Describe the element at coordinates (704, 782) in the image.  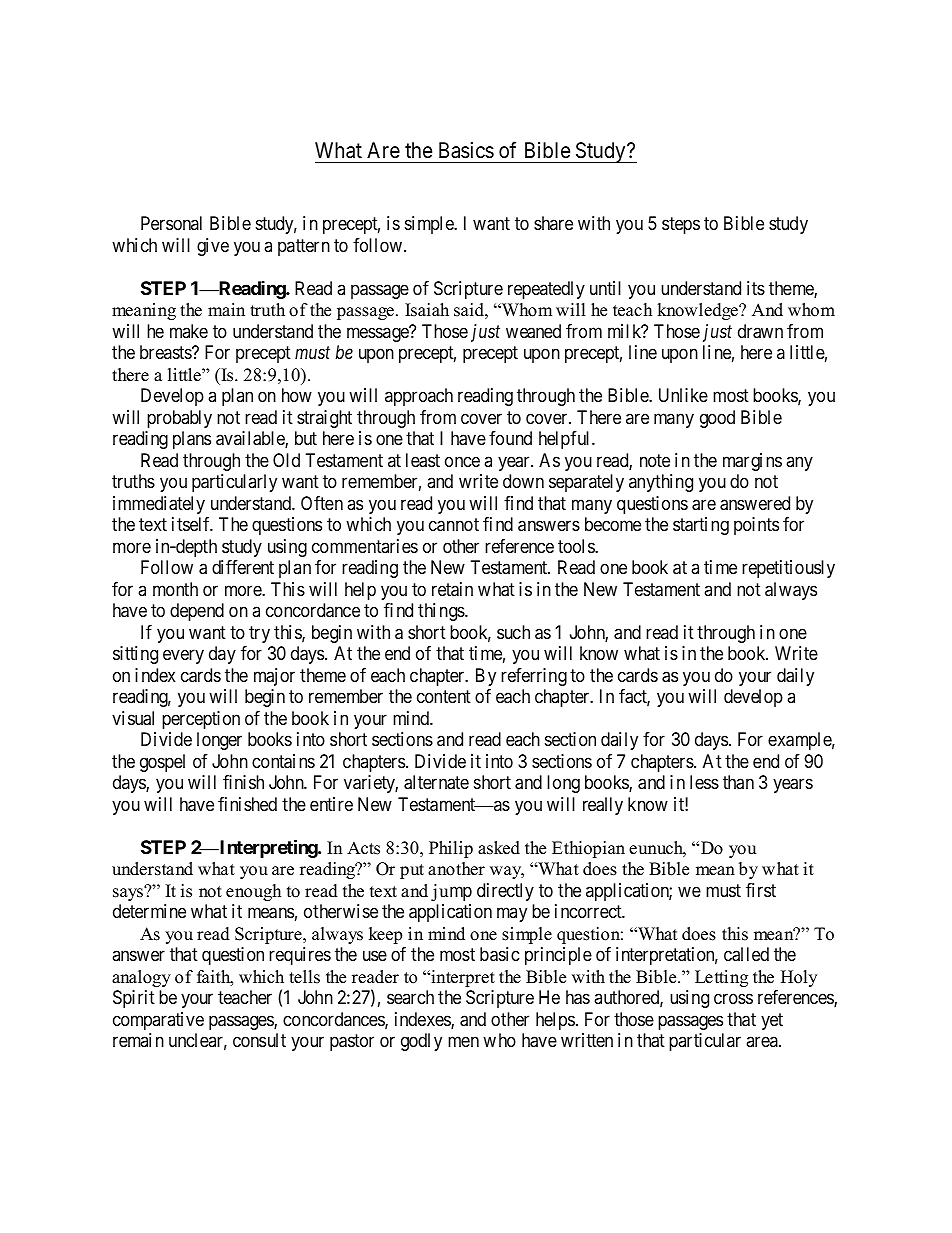
I see `less` at that location.
